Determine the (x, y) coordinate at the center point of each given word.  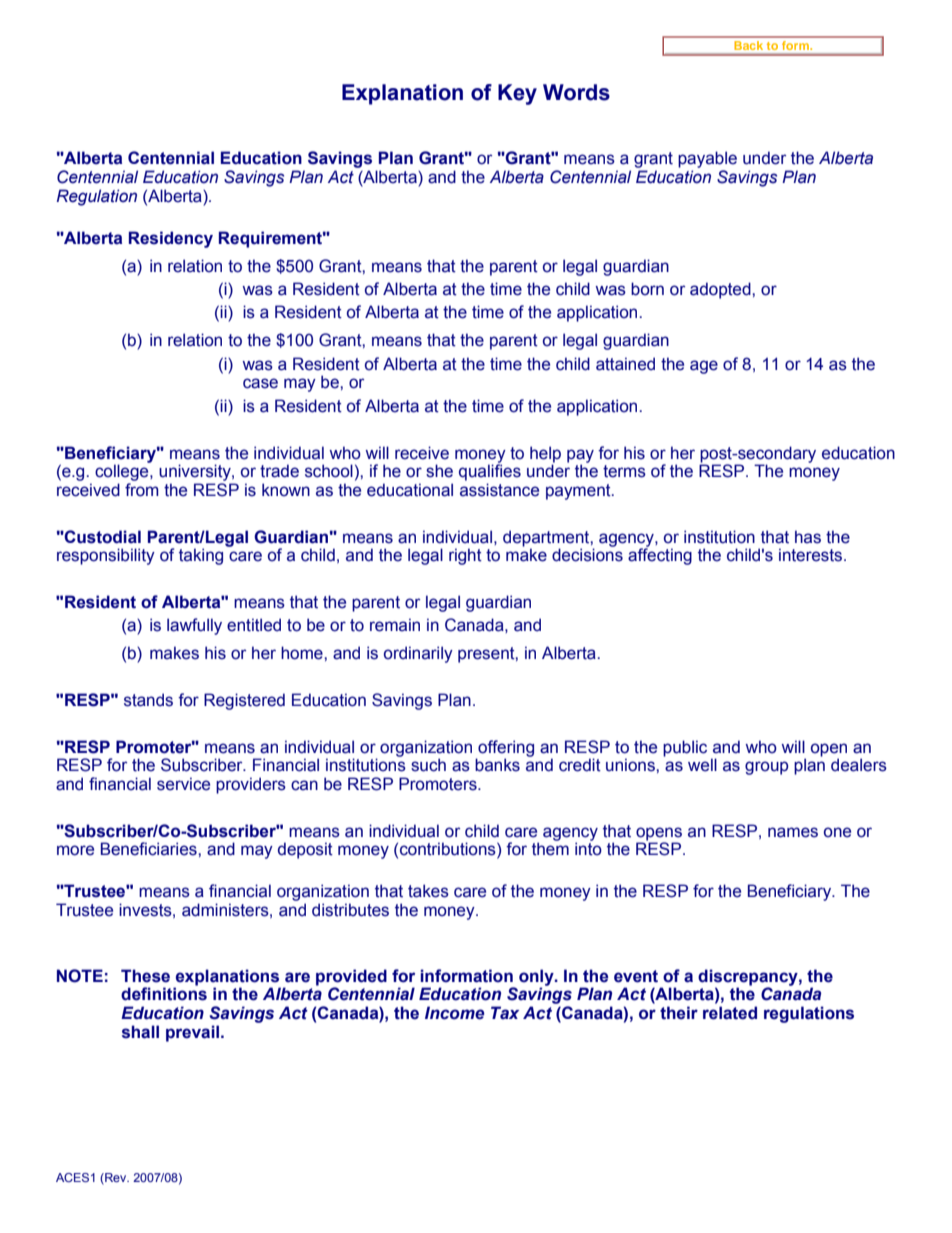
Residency (171, 239)
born (647, 289)
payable (707, 159)
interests (812, 555)
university (196, 472)
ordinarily (418, 654)
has (808, 537)
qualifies (490, 471)
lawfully (194, 626)
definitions (164, 993)
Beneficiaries (150, 849)
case (260, 383)
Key (517, 94)
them (550, 849)
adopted (721, 290)
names (793, 832)
